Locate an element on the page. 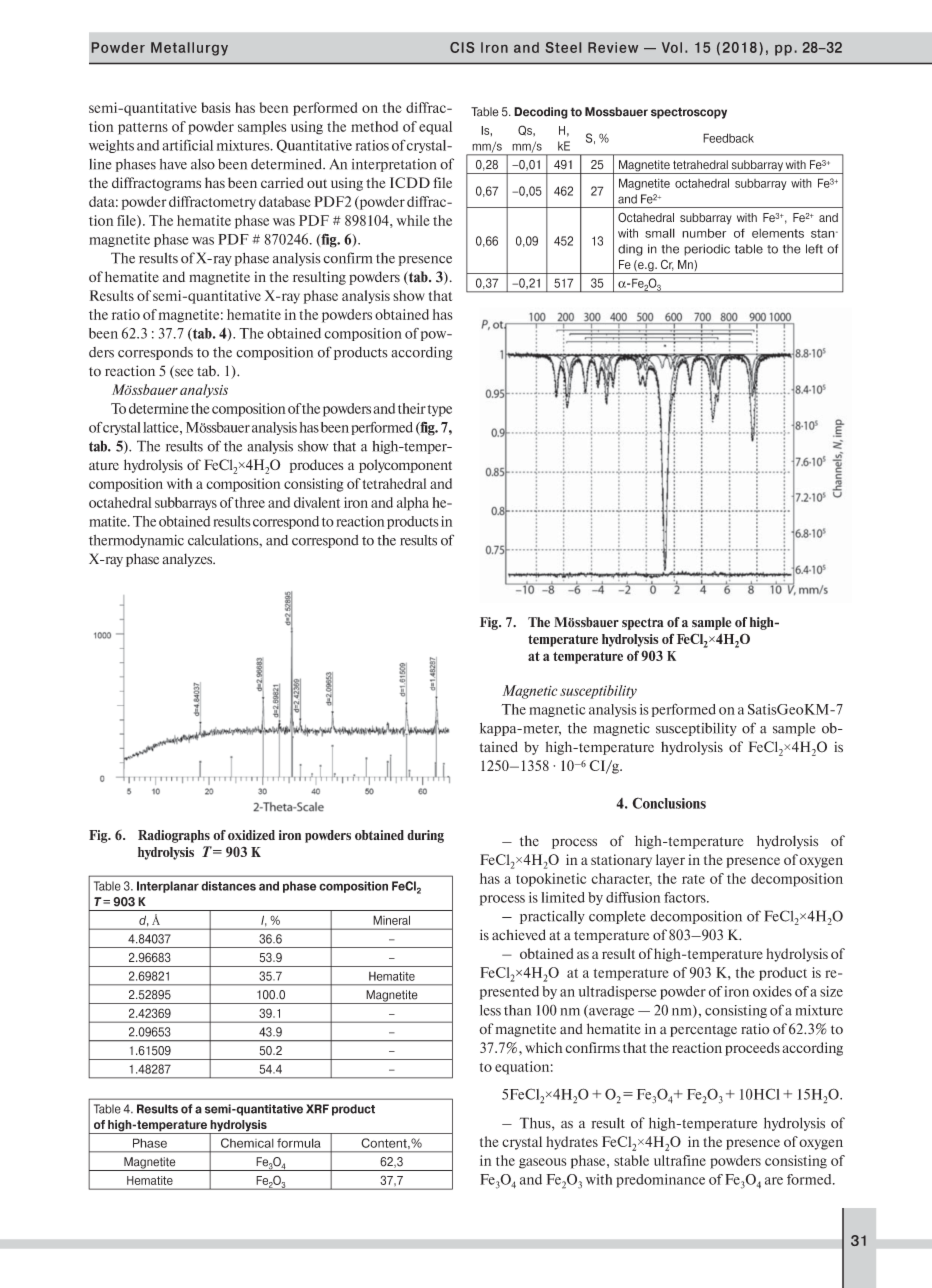 This image has height=1288, width=932. alpha is located at coordinates (413, 504).
